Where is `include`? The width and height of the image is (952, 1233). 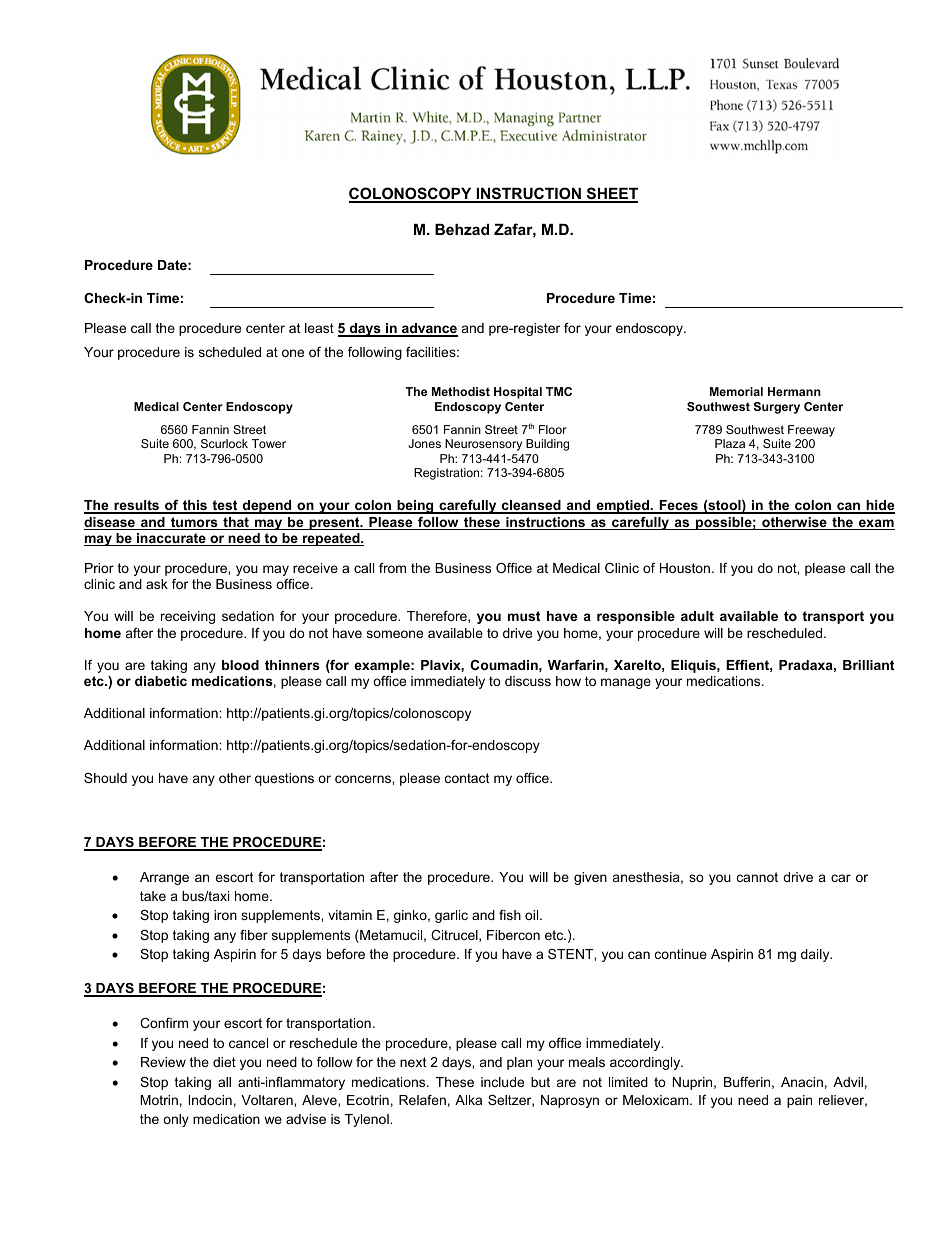
include is located at coordinates (502, 1082).
